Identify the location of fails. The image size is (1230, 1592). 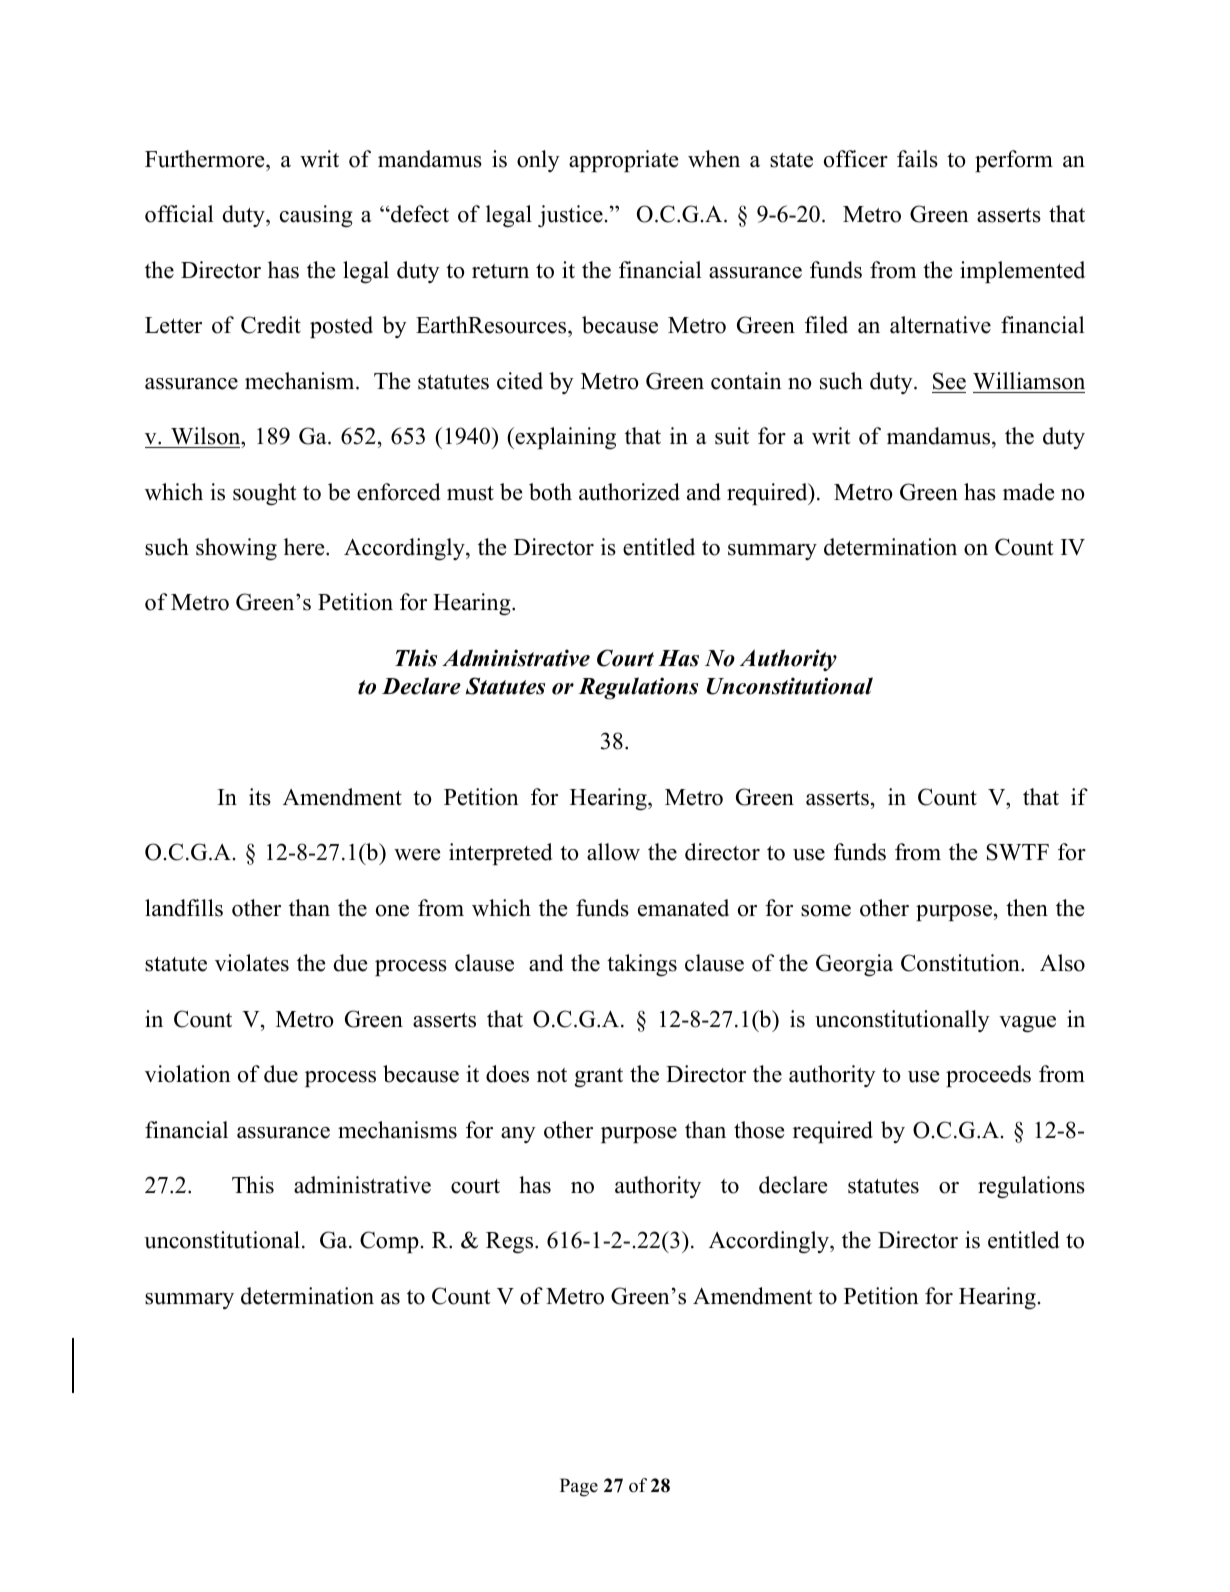
(917, 159).
